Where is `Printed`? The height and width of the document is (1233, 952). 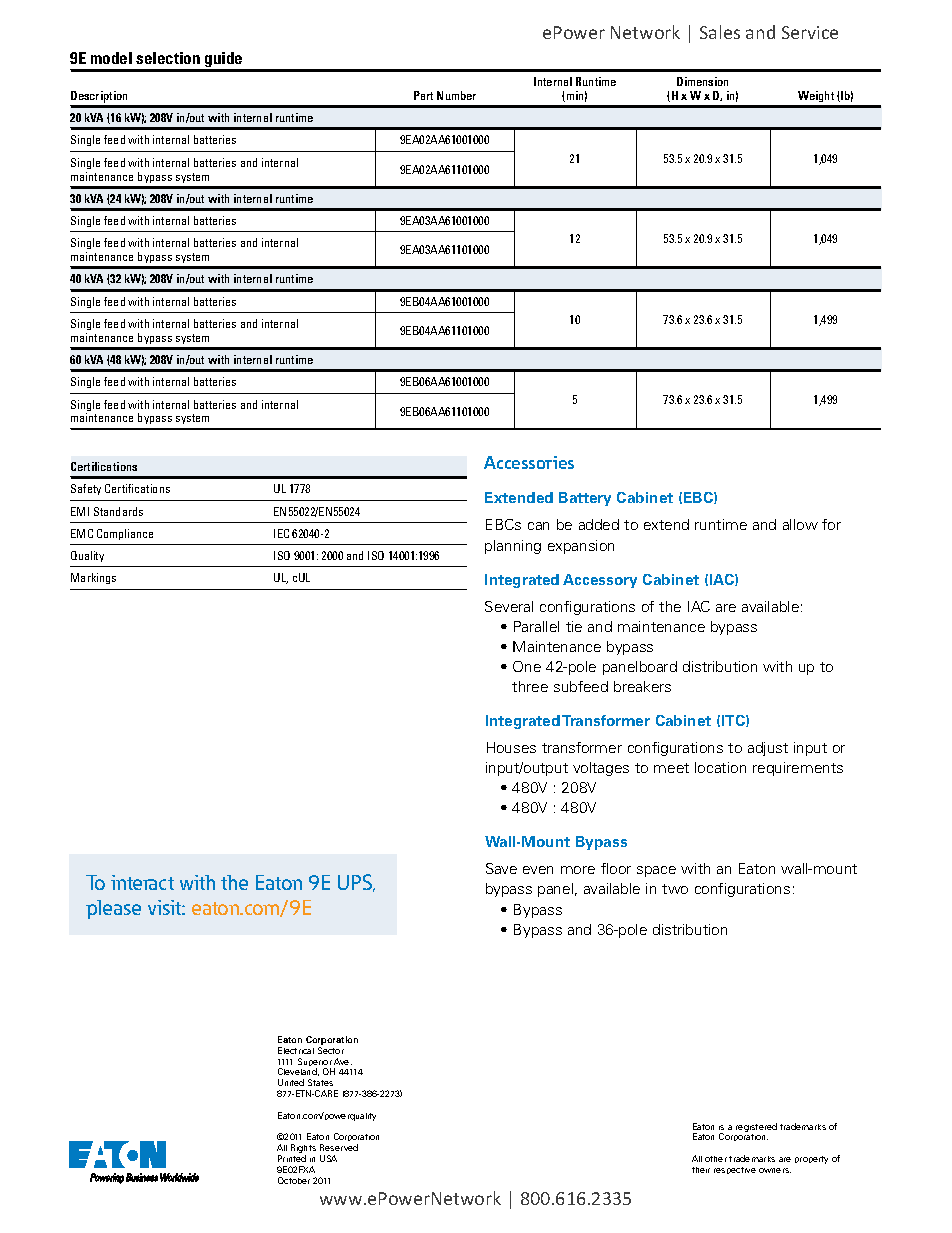 Printed is located at coordinates (292, 1158).
